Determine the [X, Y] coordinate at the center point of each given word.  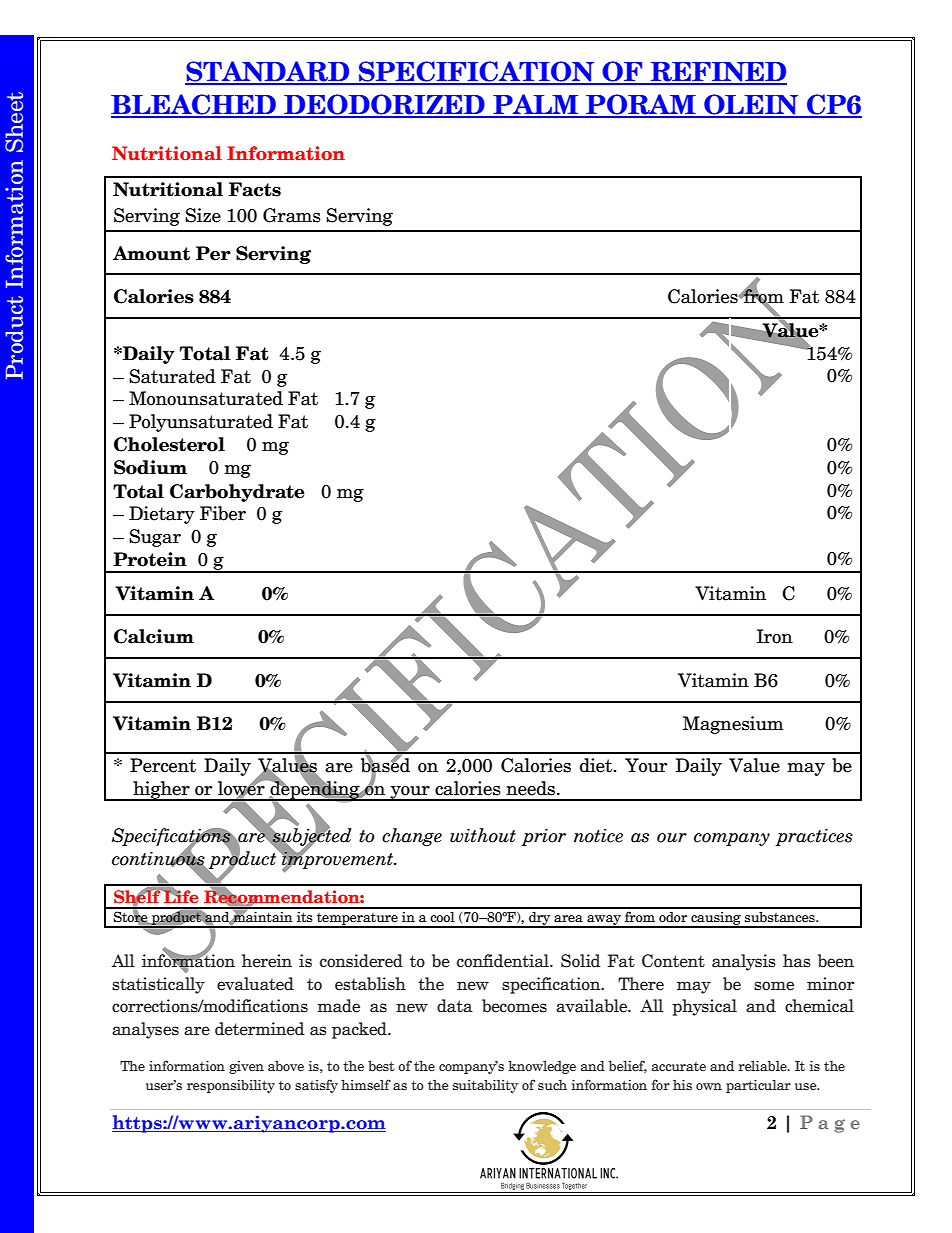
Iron [775, 636]
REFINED [718, 73]
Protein [150, 559]
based [385, 765]
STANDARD [268, 72]
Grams [292, 215]
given [246, 1067]
